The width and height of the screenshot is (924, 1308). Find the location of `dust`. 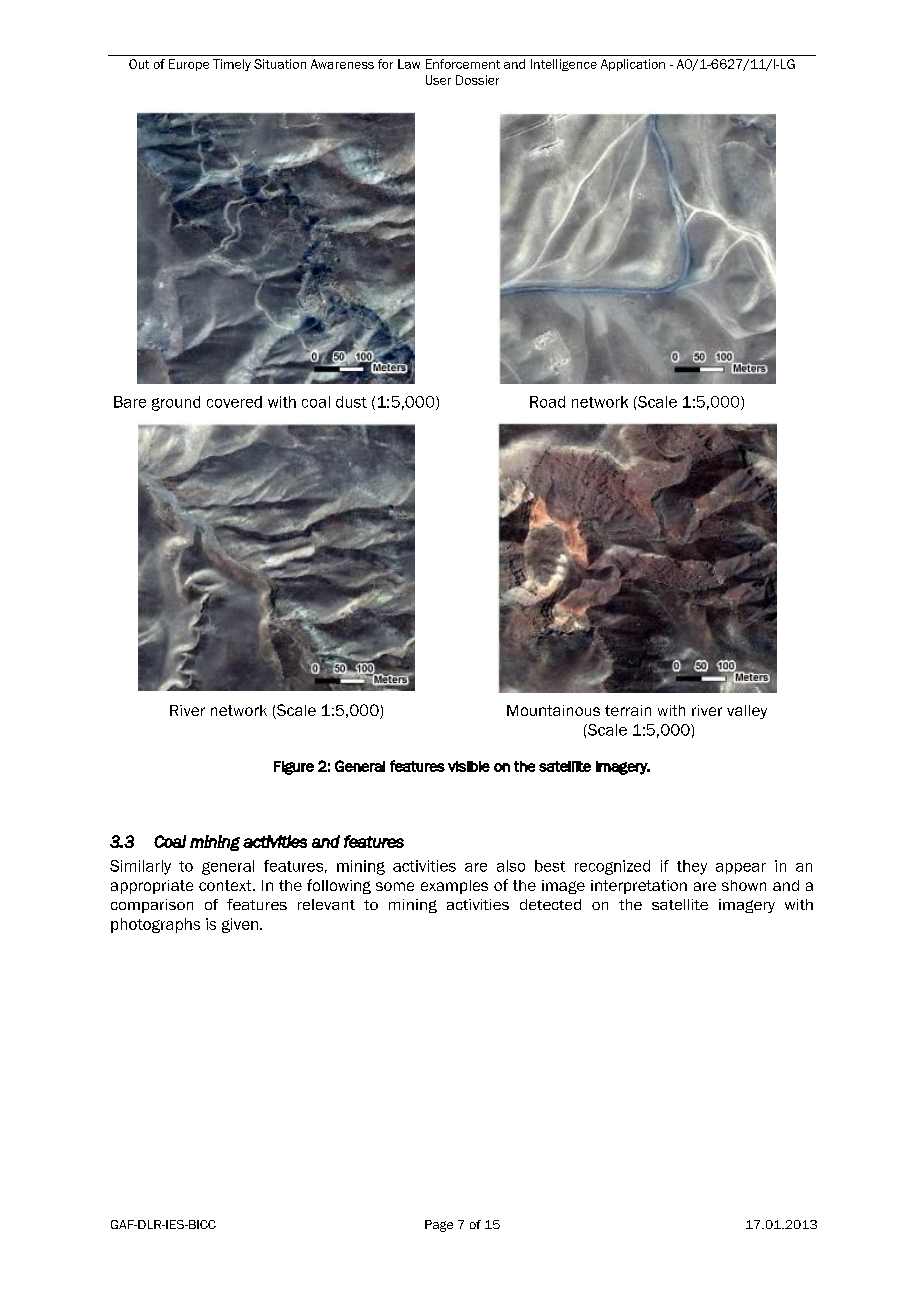

dust is located at coordinates (351, 402).
